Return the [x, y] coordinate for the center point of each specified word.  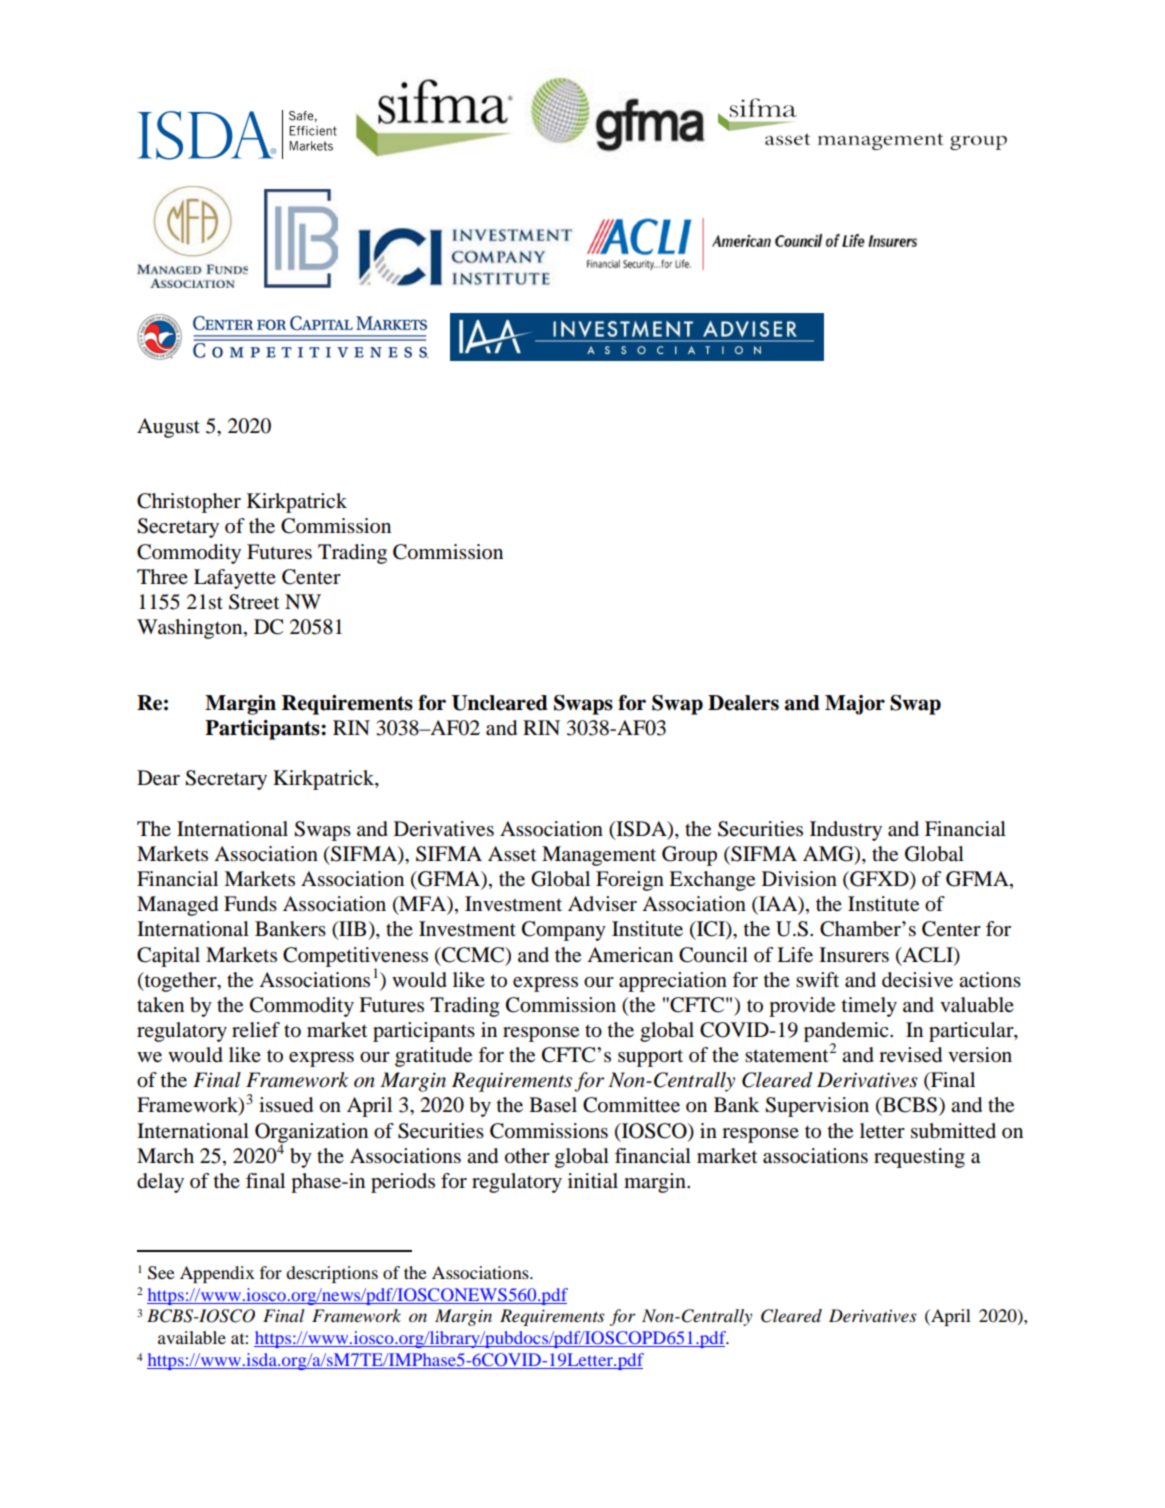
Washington [191, 629]
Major [855, 705]
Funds [250, 904]
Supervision [817, 1107]
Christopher [189, 503]
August [168, 428]
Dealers [743, 703]
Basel [553, 1105]
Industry [846, 831]
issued [286, 1105]
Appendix [217, 1274]
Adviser [602, 904]
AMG [829, 854]
